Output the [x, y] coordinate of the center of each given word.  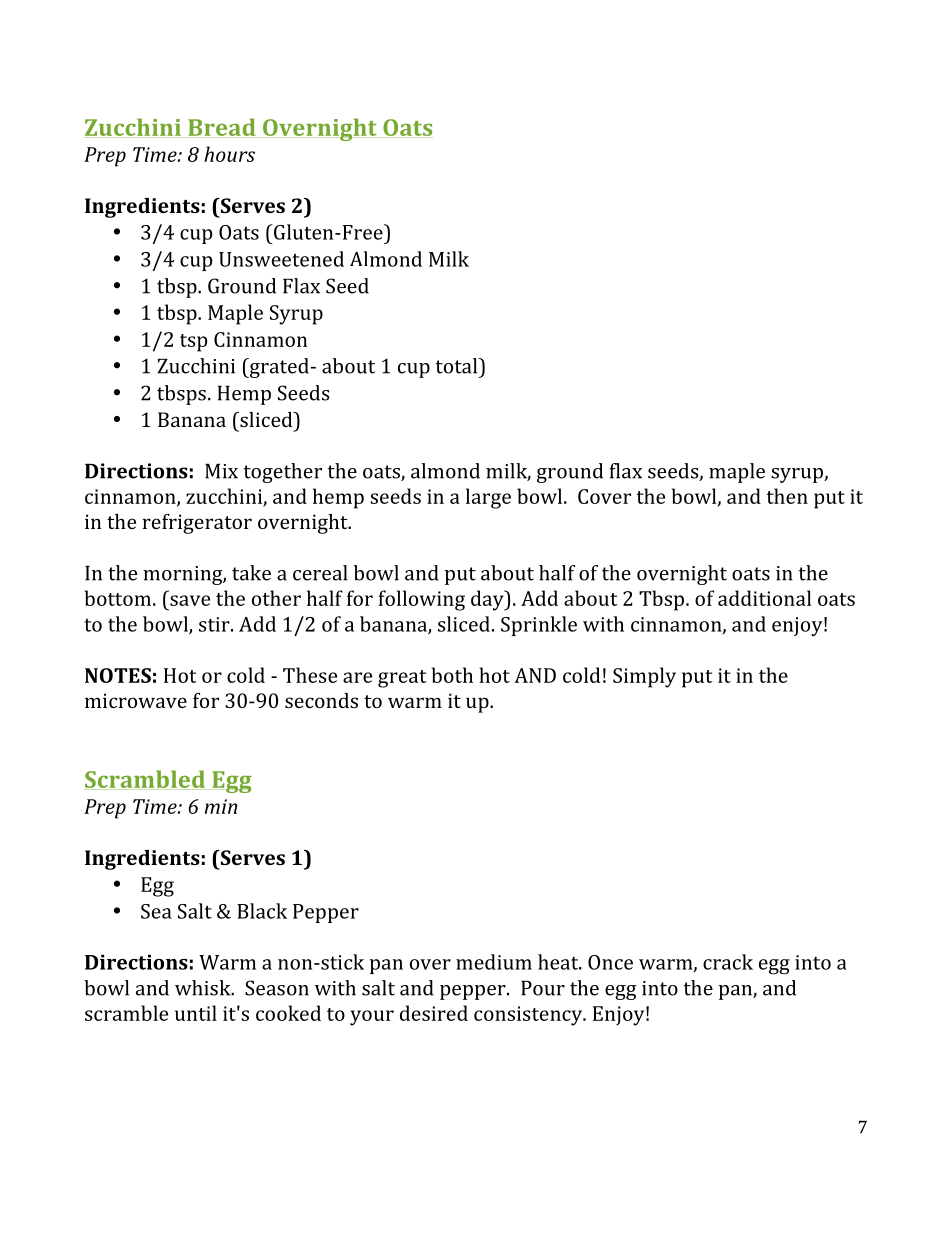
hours [229, 154]
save [190, 600]
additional [764, 598]
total [458, 366]
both [452, 675]
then [787, 496]
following [421, 600]
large [488, 498]
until [196, 1013]
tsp [193, 343]
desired [434, 1013]
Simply [644, 677]
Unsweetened [281, 259]
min [221, 806]
